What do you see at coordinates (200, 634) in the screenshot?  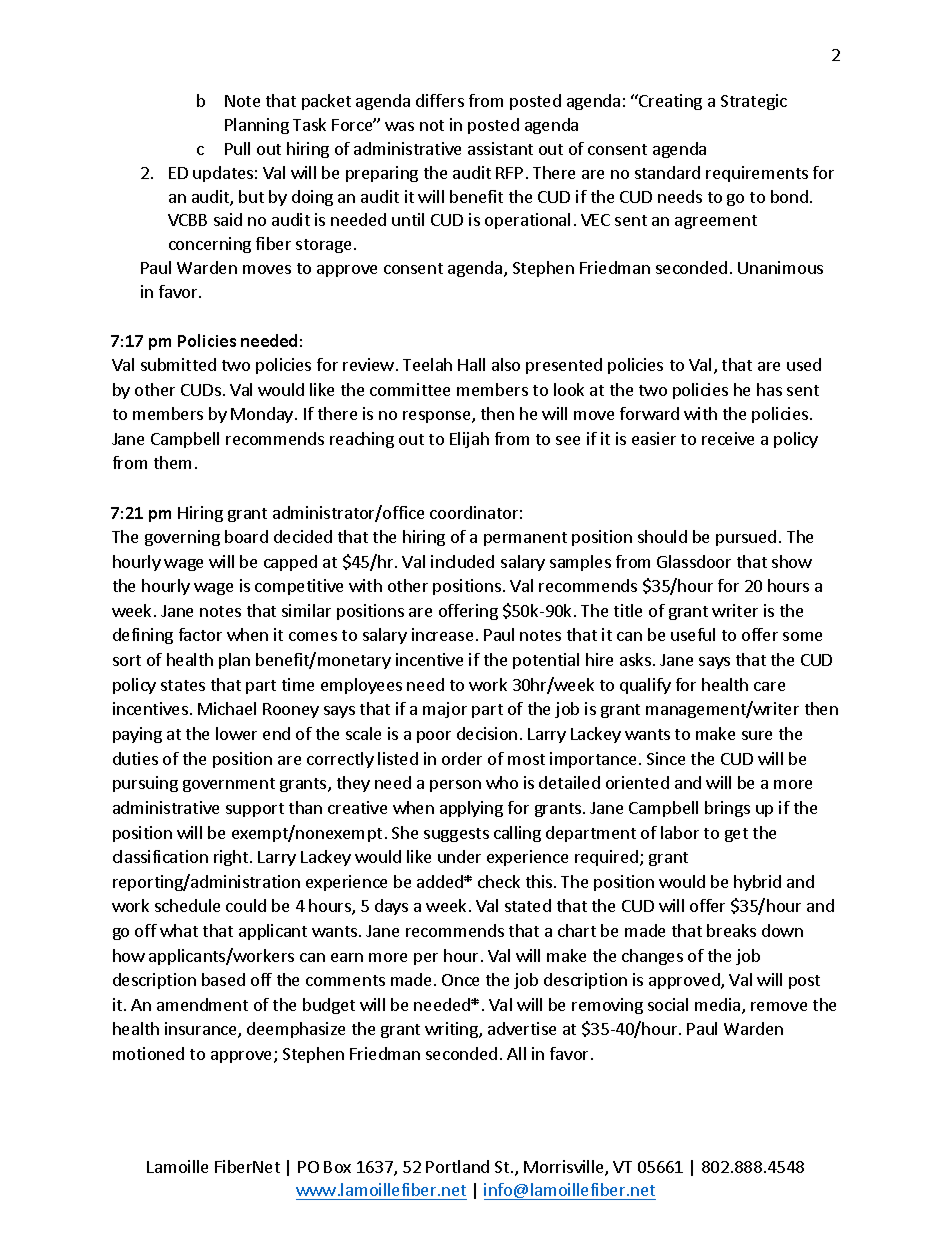 I see `factor` at bounding box center [200, 634].
